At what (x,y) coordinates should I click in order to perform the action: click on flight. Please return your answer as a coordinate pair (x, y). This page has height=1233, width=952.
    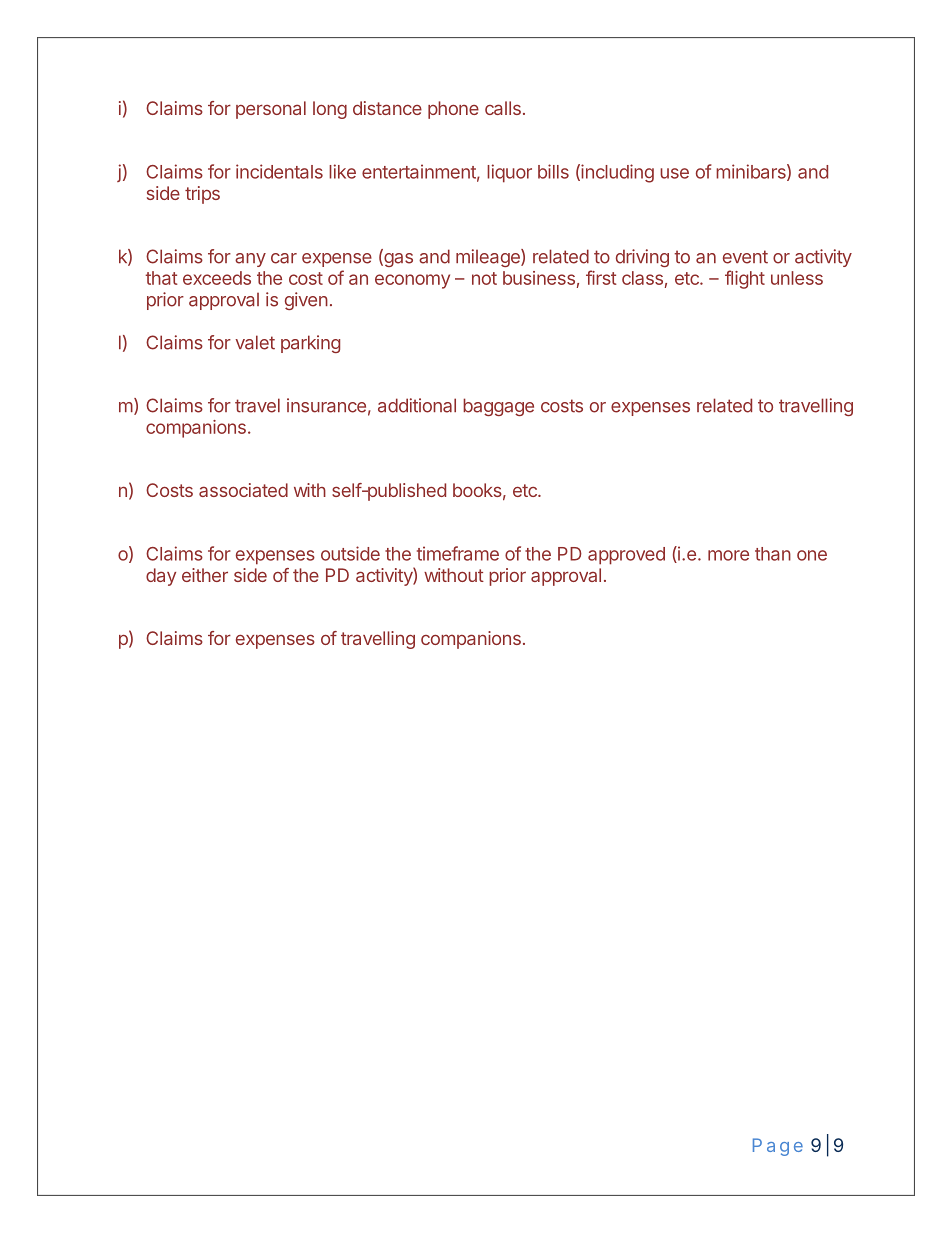
    Looking at the image, I should click on (745, 279).
